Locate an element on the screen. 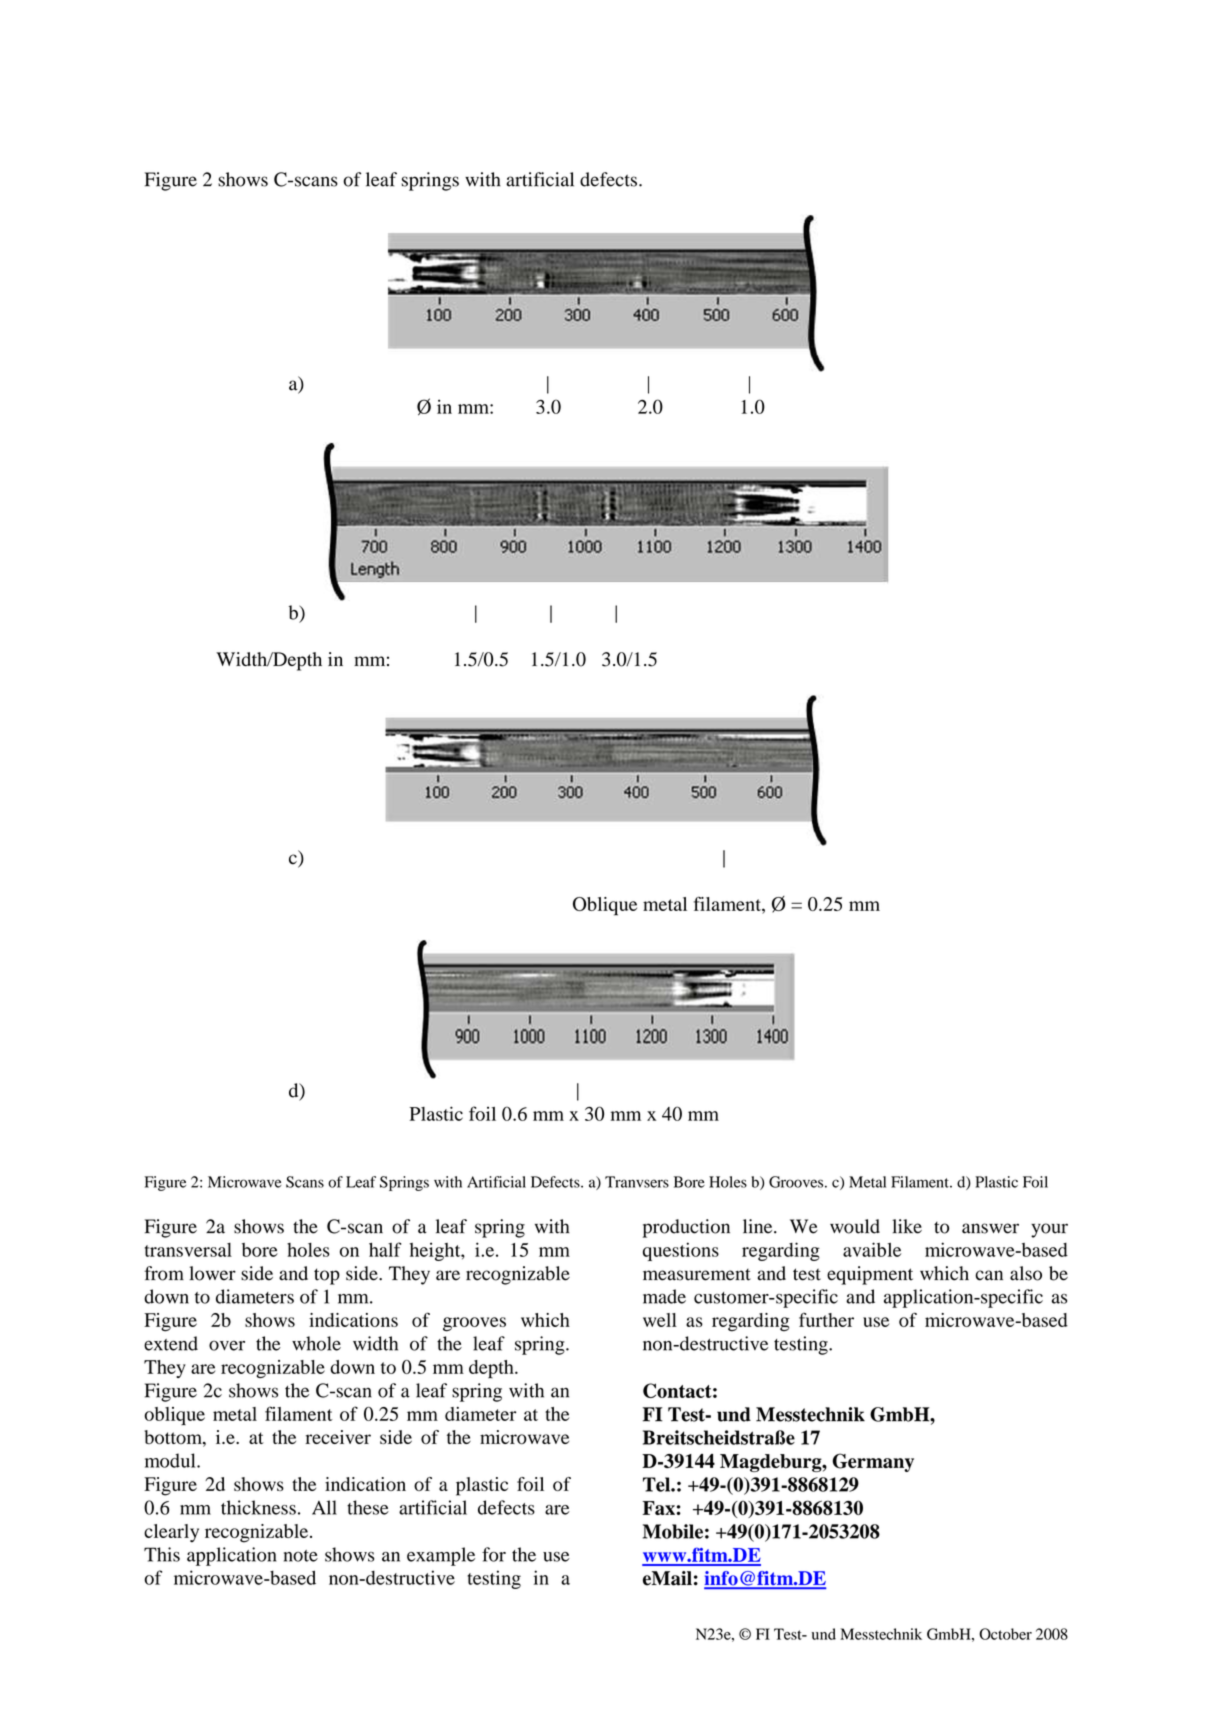  whole is located at coordinates (316, 1343).
